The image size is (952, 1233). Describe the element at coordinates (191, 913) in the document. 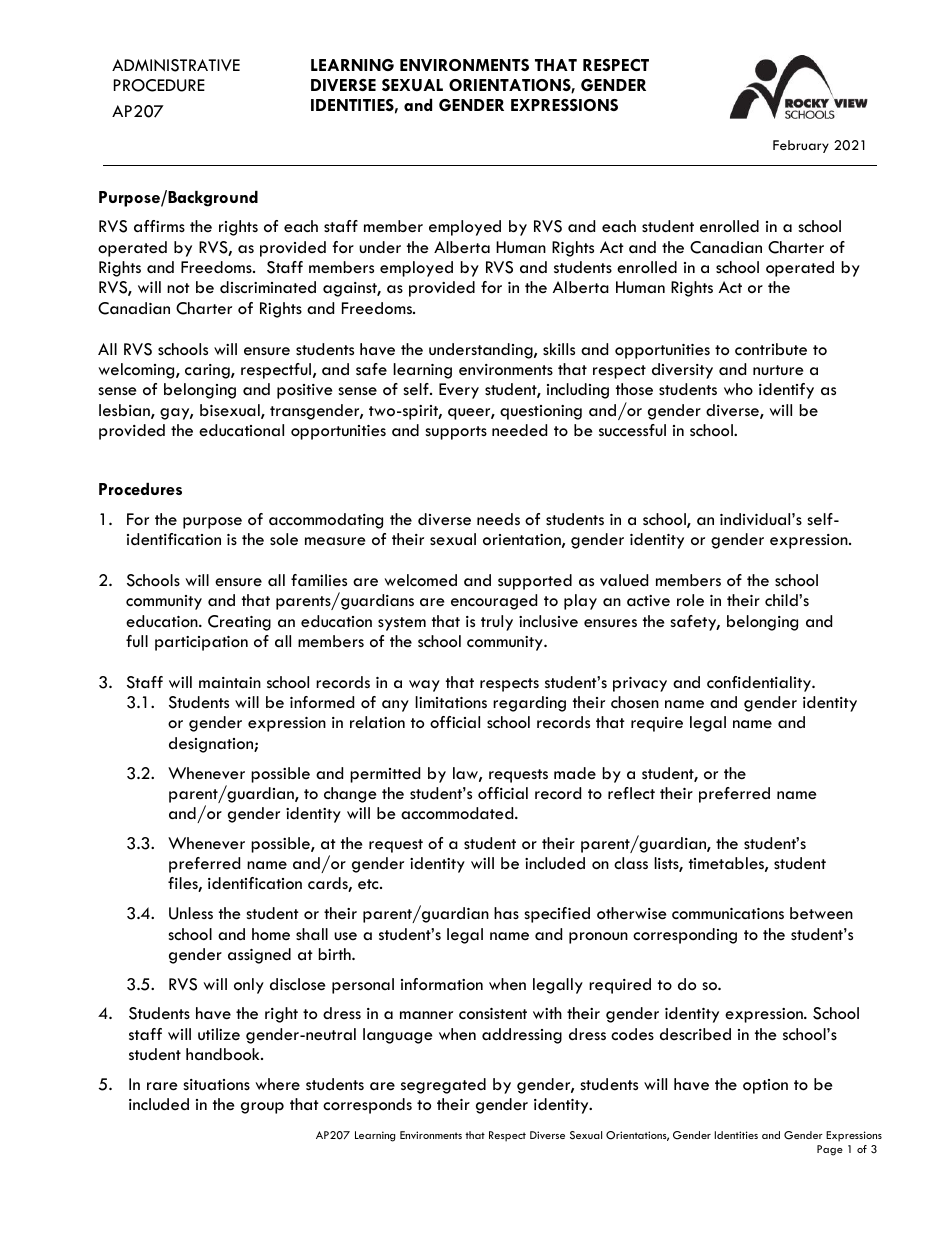

I see `Unless` at that location.
